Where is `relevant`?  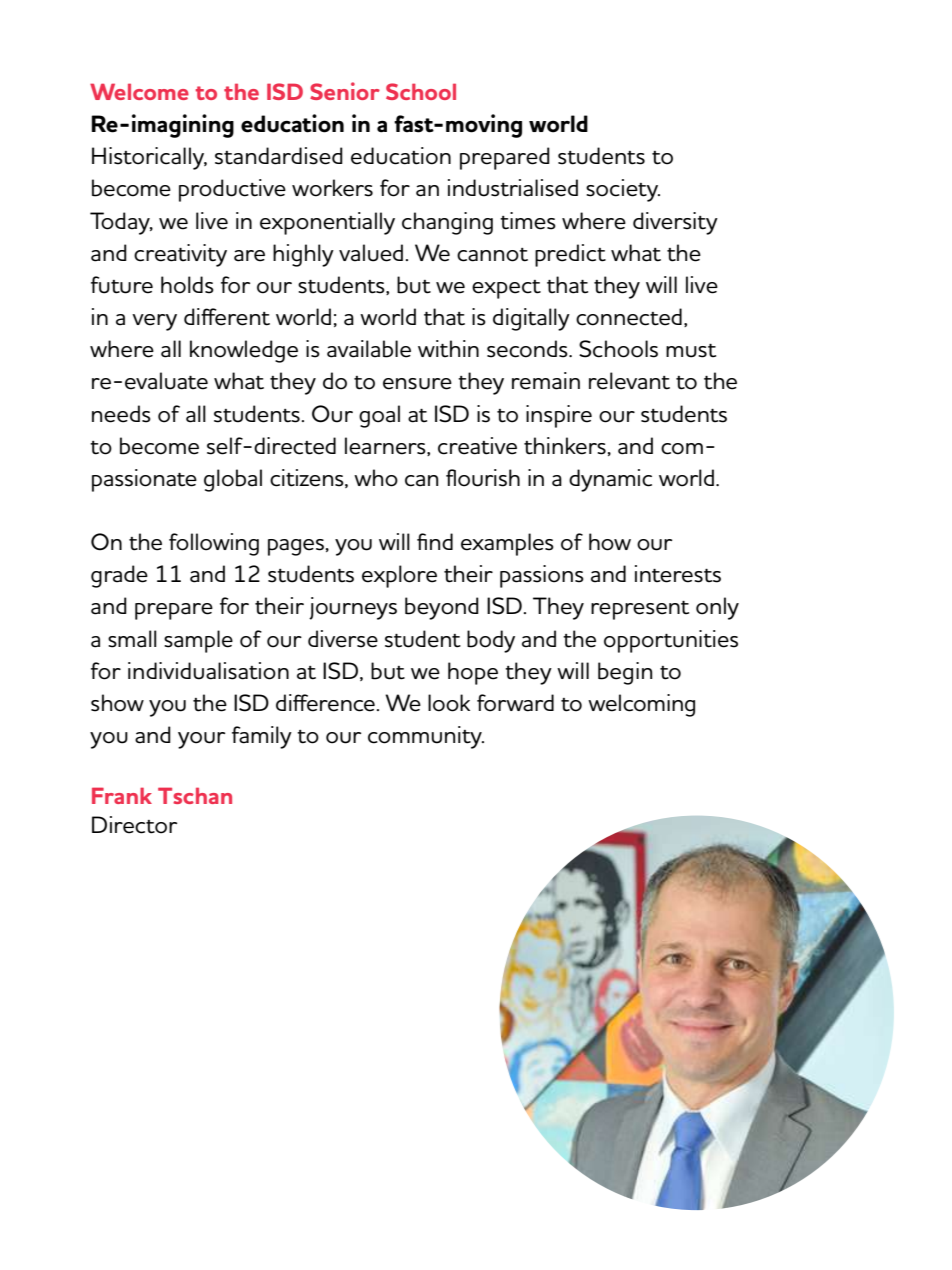
relevant is located at coordinates (629, 381).
